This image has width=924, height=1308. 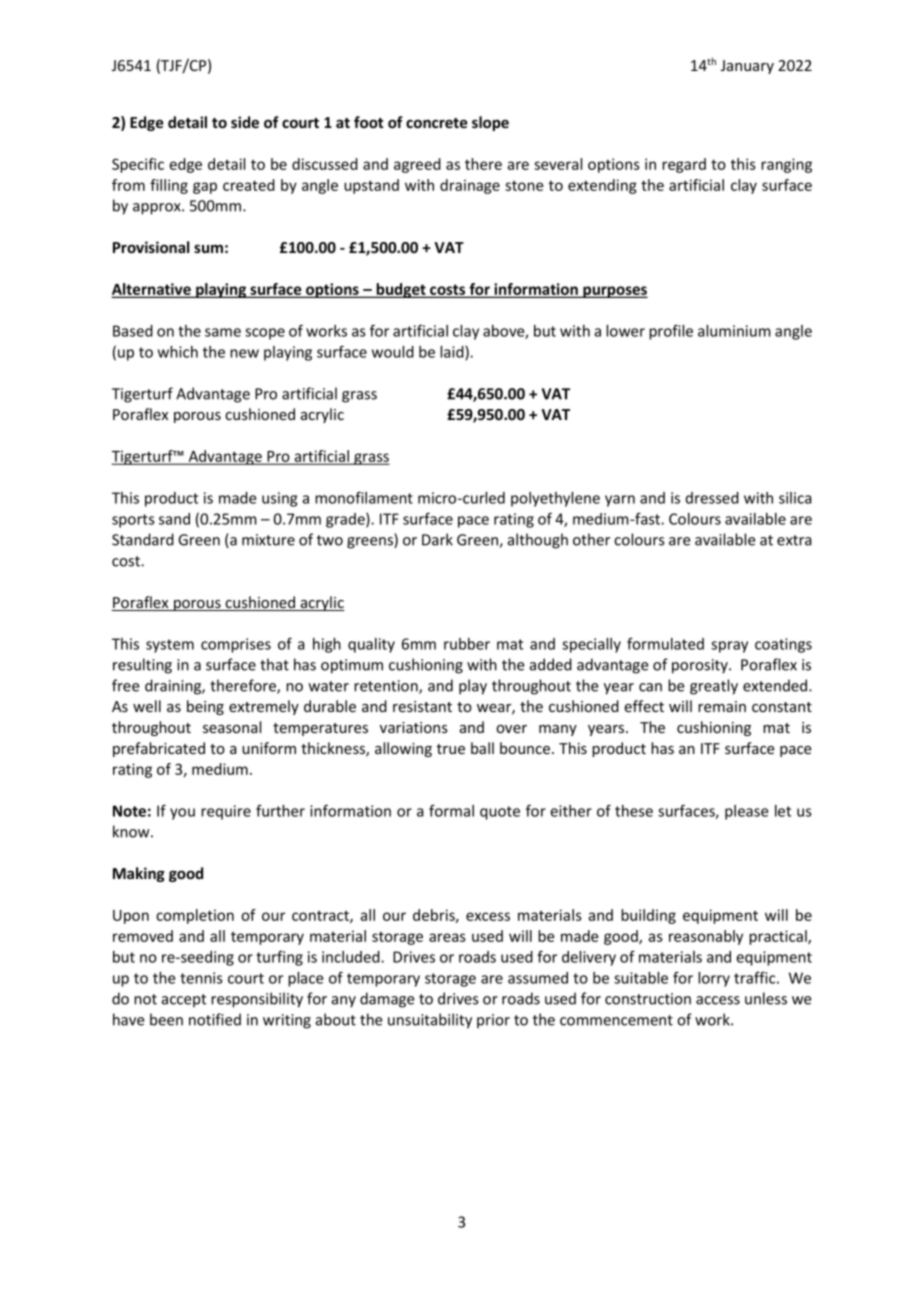 What do you see at coordinates (245, 122) in the image?
I see `side` at bounding box center [245, 122].
